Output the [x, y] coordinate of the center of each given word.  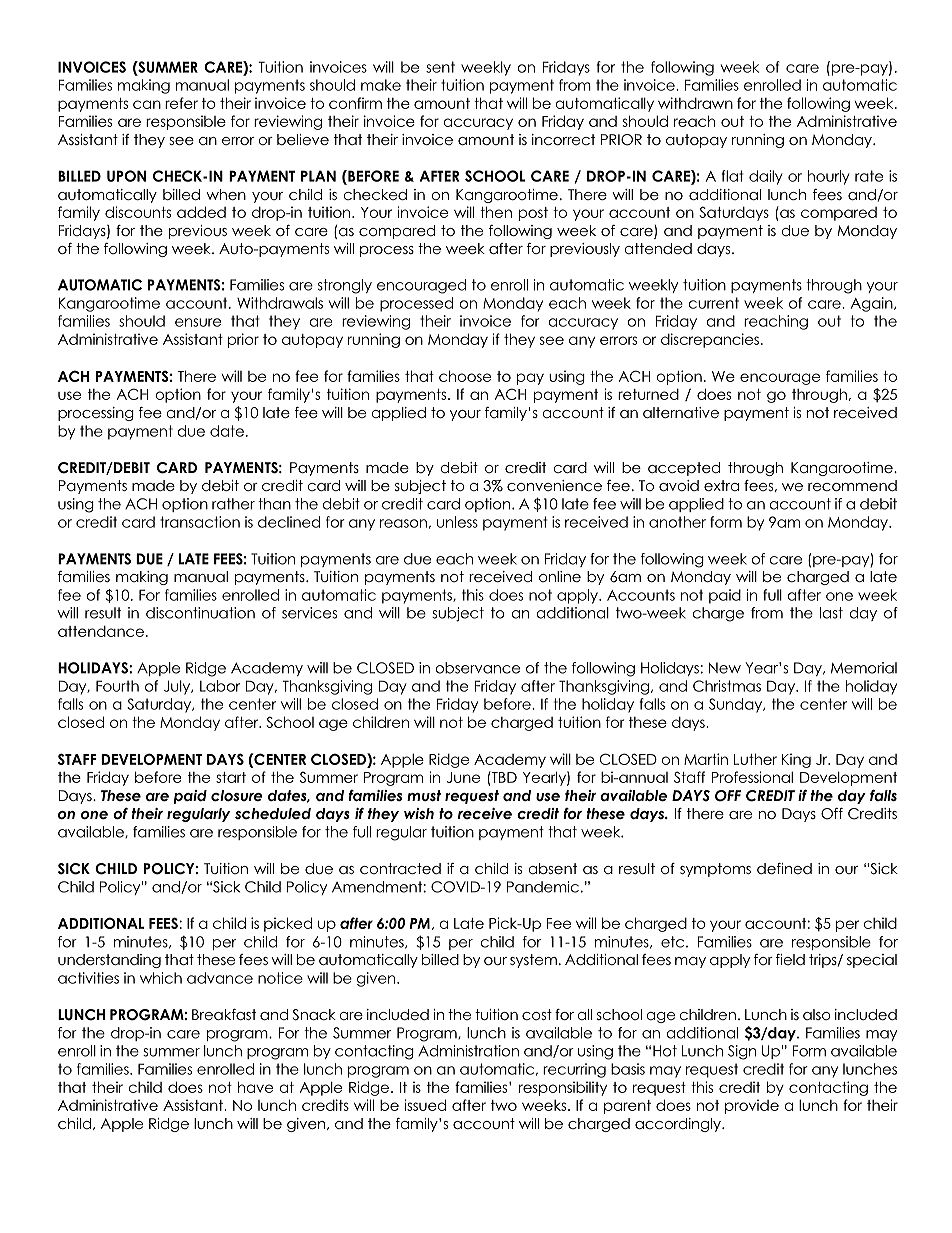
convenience [554, 485]
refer [181, 103]
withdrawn [695, 103]
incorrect [563, 139]
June [463, 777]
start [231, 777]
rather [233, 504]
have [255, 1087]
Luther [755, 759]
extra [721, 485]
